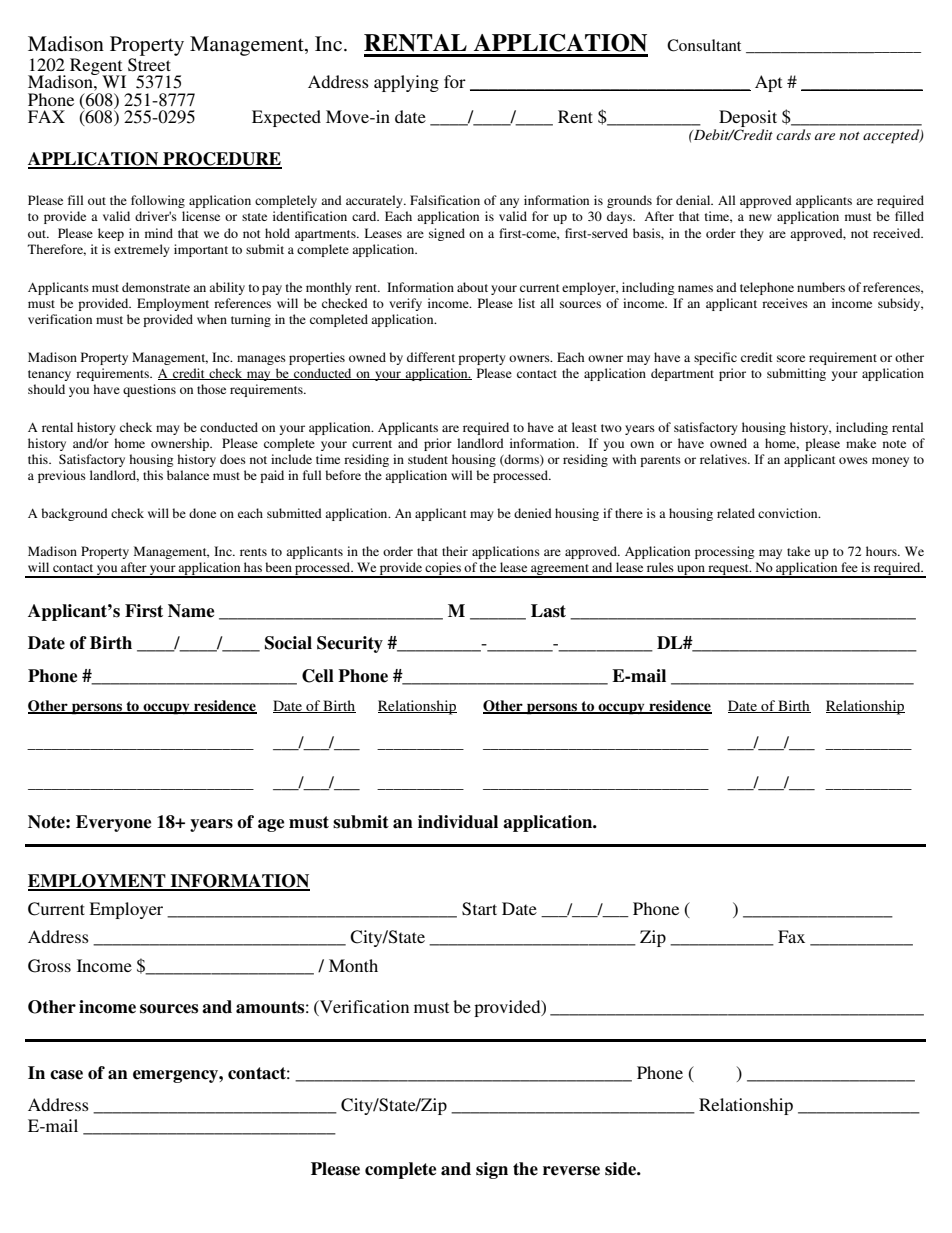 Image resolution: width=952 pixels, height=1233 pixels. I want to click on case, so click(66, 1075).
